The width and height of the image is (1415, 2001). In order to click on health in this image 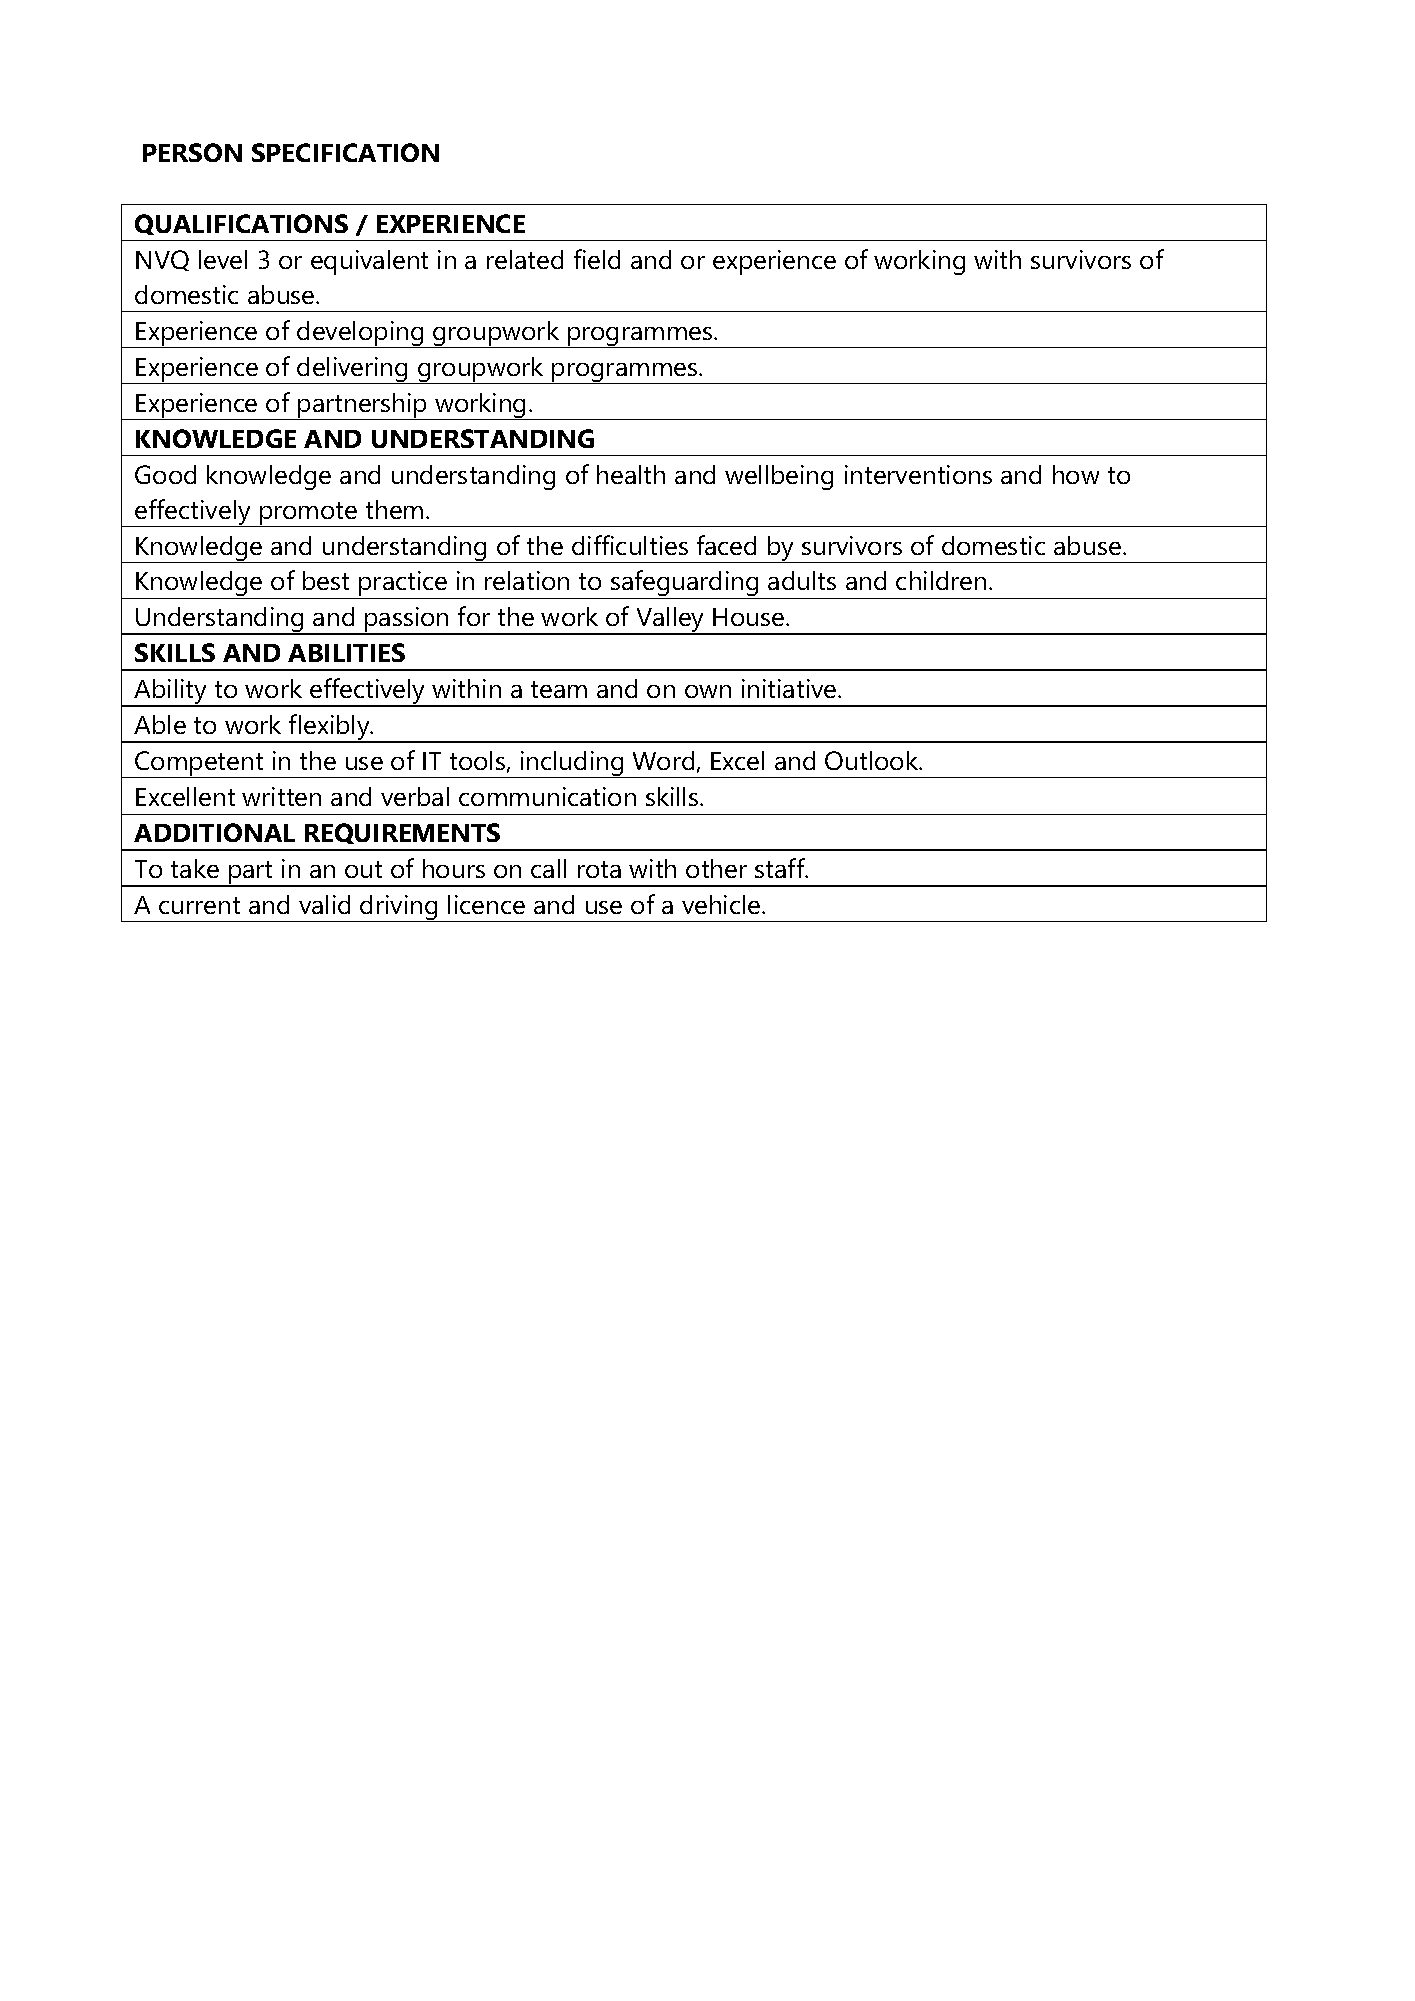, I will do `click(631, 474)`.
